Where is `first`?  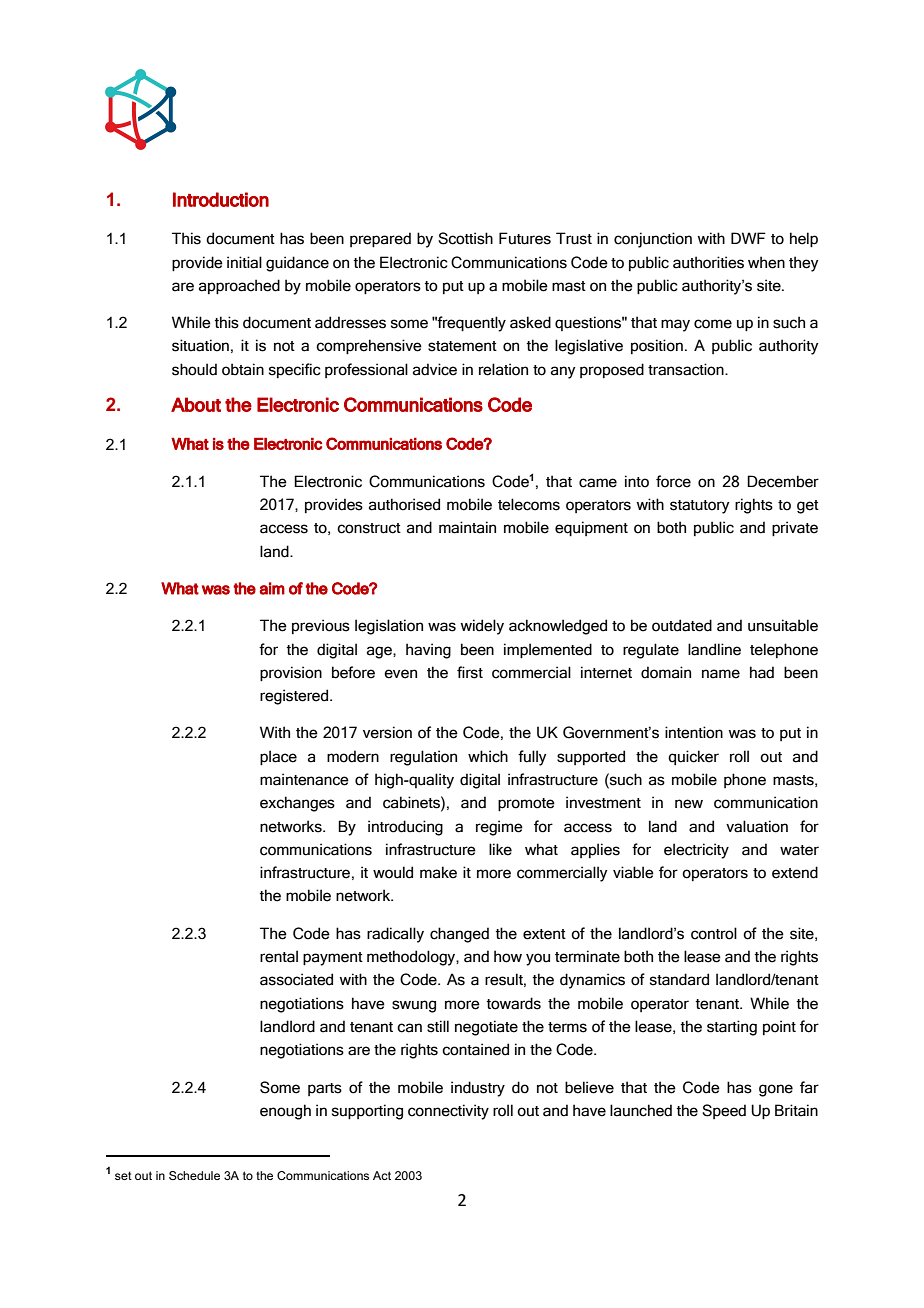 first is located at coordinates (470, 672).
